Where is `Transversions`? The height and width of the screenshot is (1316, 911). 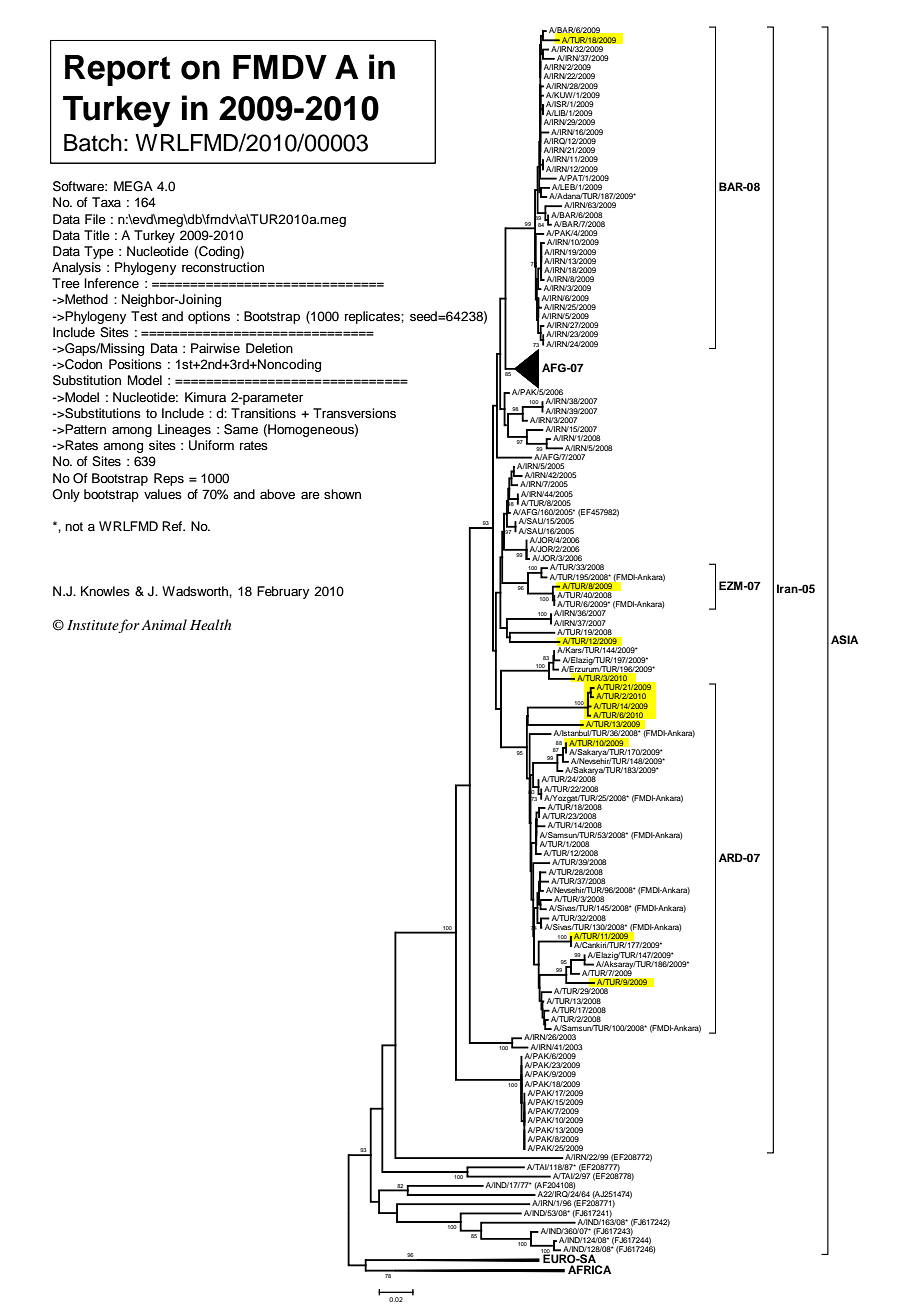 Transversions is located at coordinates (354, 413).
